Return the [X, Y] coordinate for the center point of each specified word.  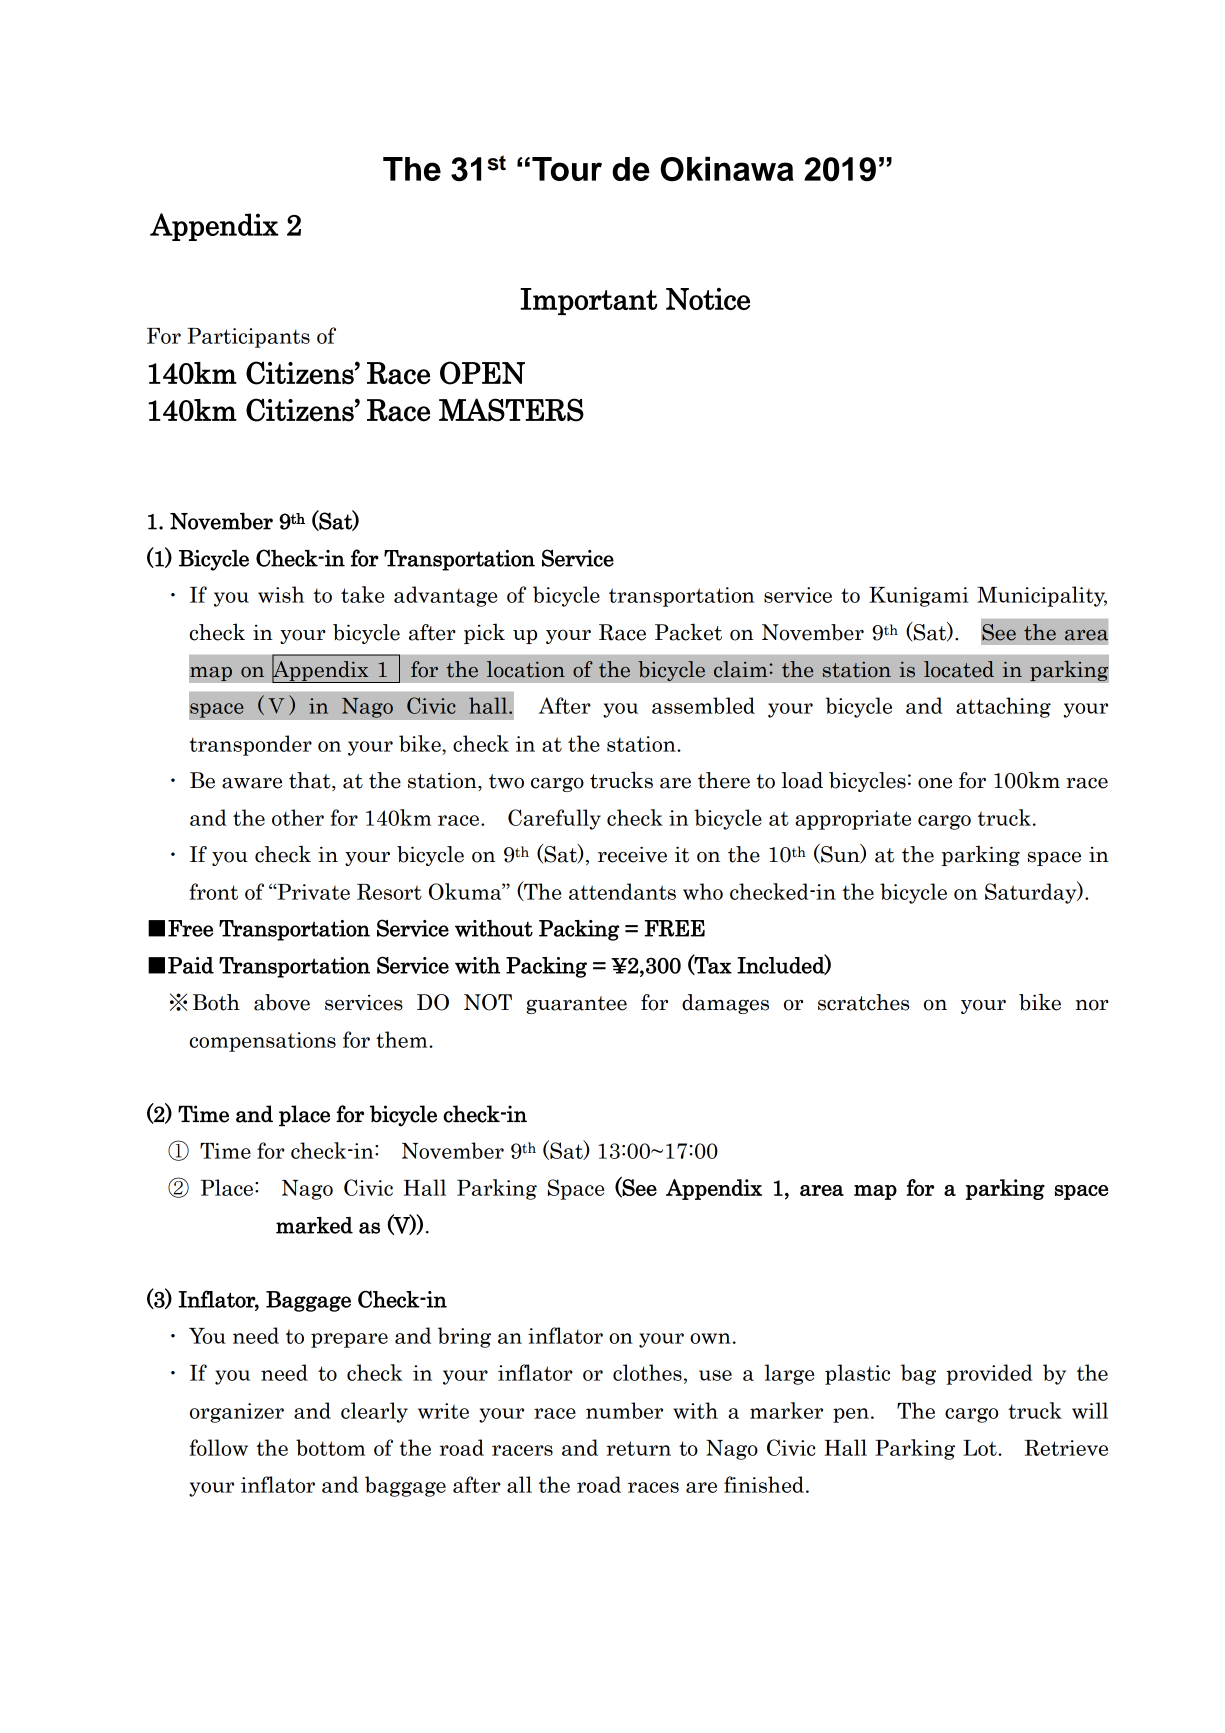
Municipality [1042, 596]
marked [314, 1225]
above [282, 1002]
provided [989, 1374]
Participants [249, 338]
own [710, 1338]
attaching [1003, 707]
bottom [330, 1447]
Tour [567, 169]
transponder [250, 745]
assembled [703, 705]
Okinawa [727, 169]
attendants [622, 891]
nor [1092, 1005]
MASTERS [511, 410]
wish [281, 594]
